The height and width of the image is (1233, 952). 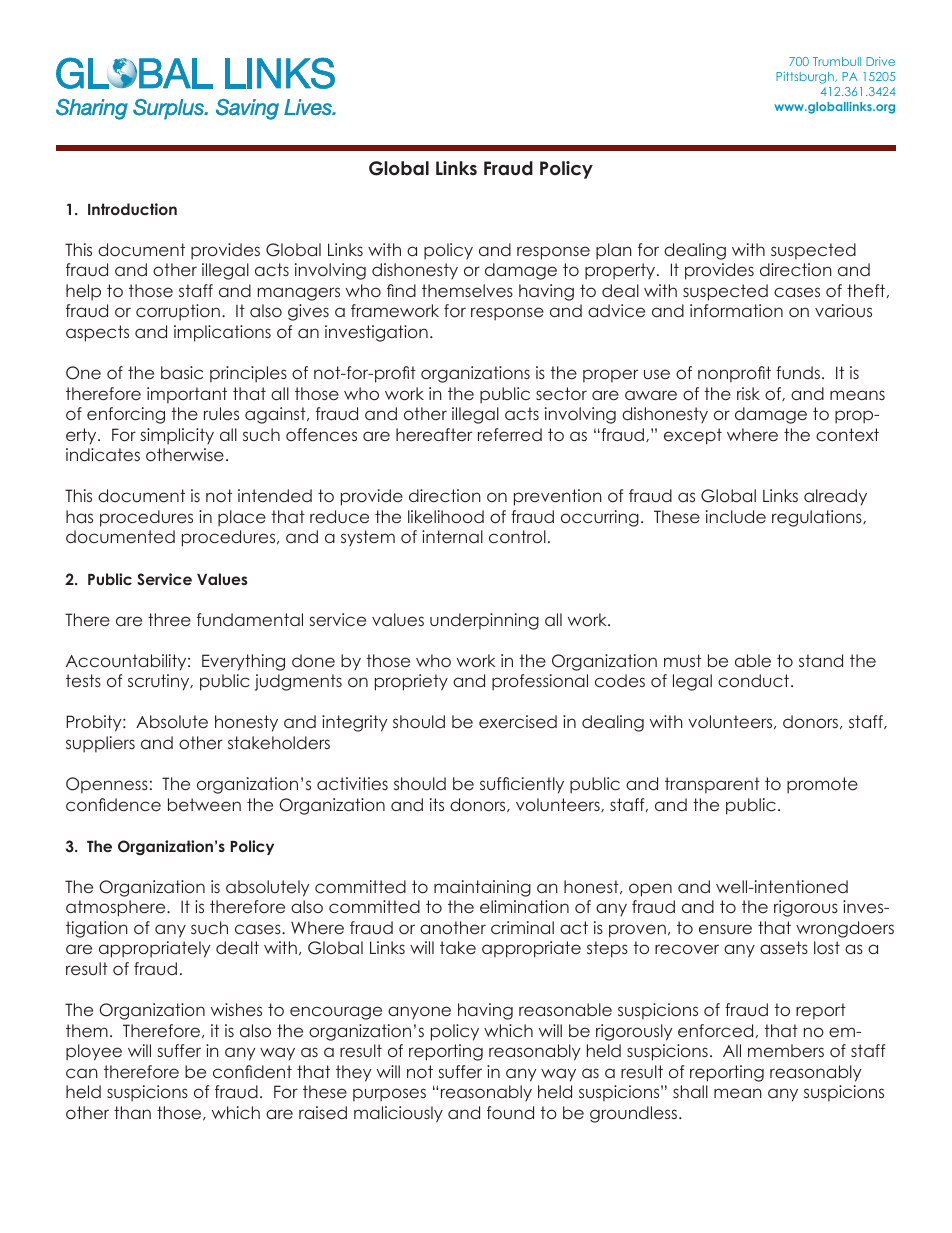 What do you see at coordinates (132, 1112) in the image?
I see `than` at bounding box center [132, 1112].
